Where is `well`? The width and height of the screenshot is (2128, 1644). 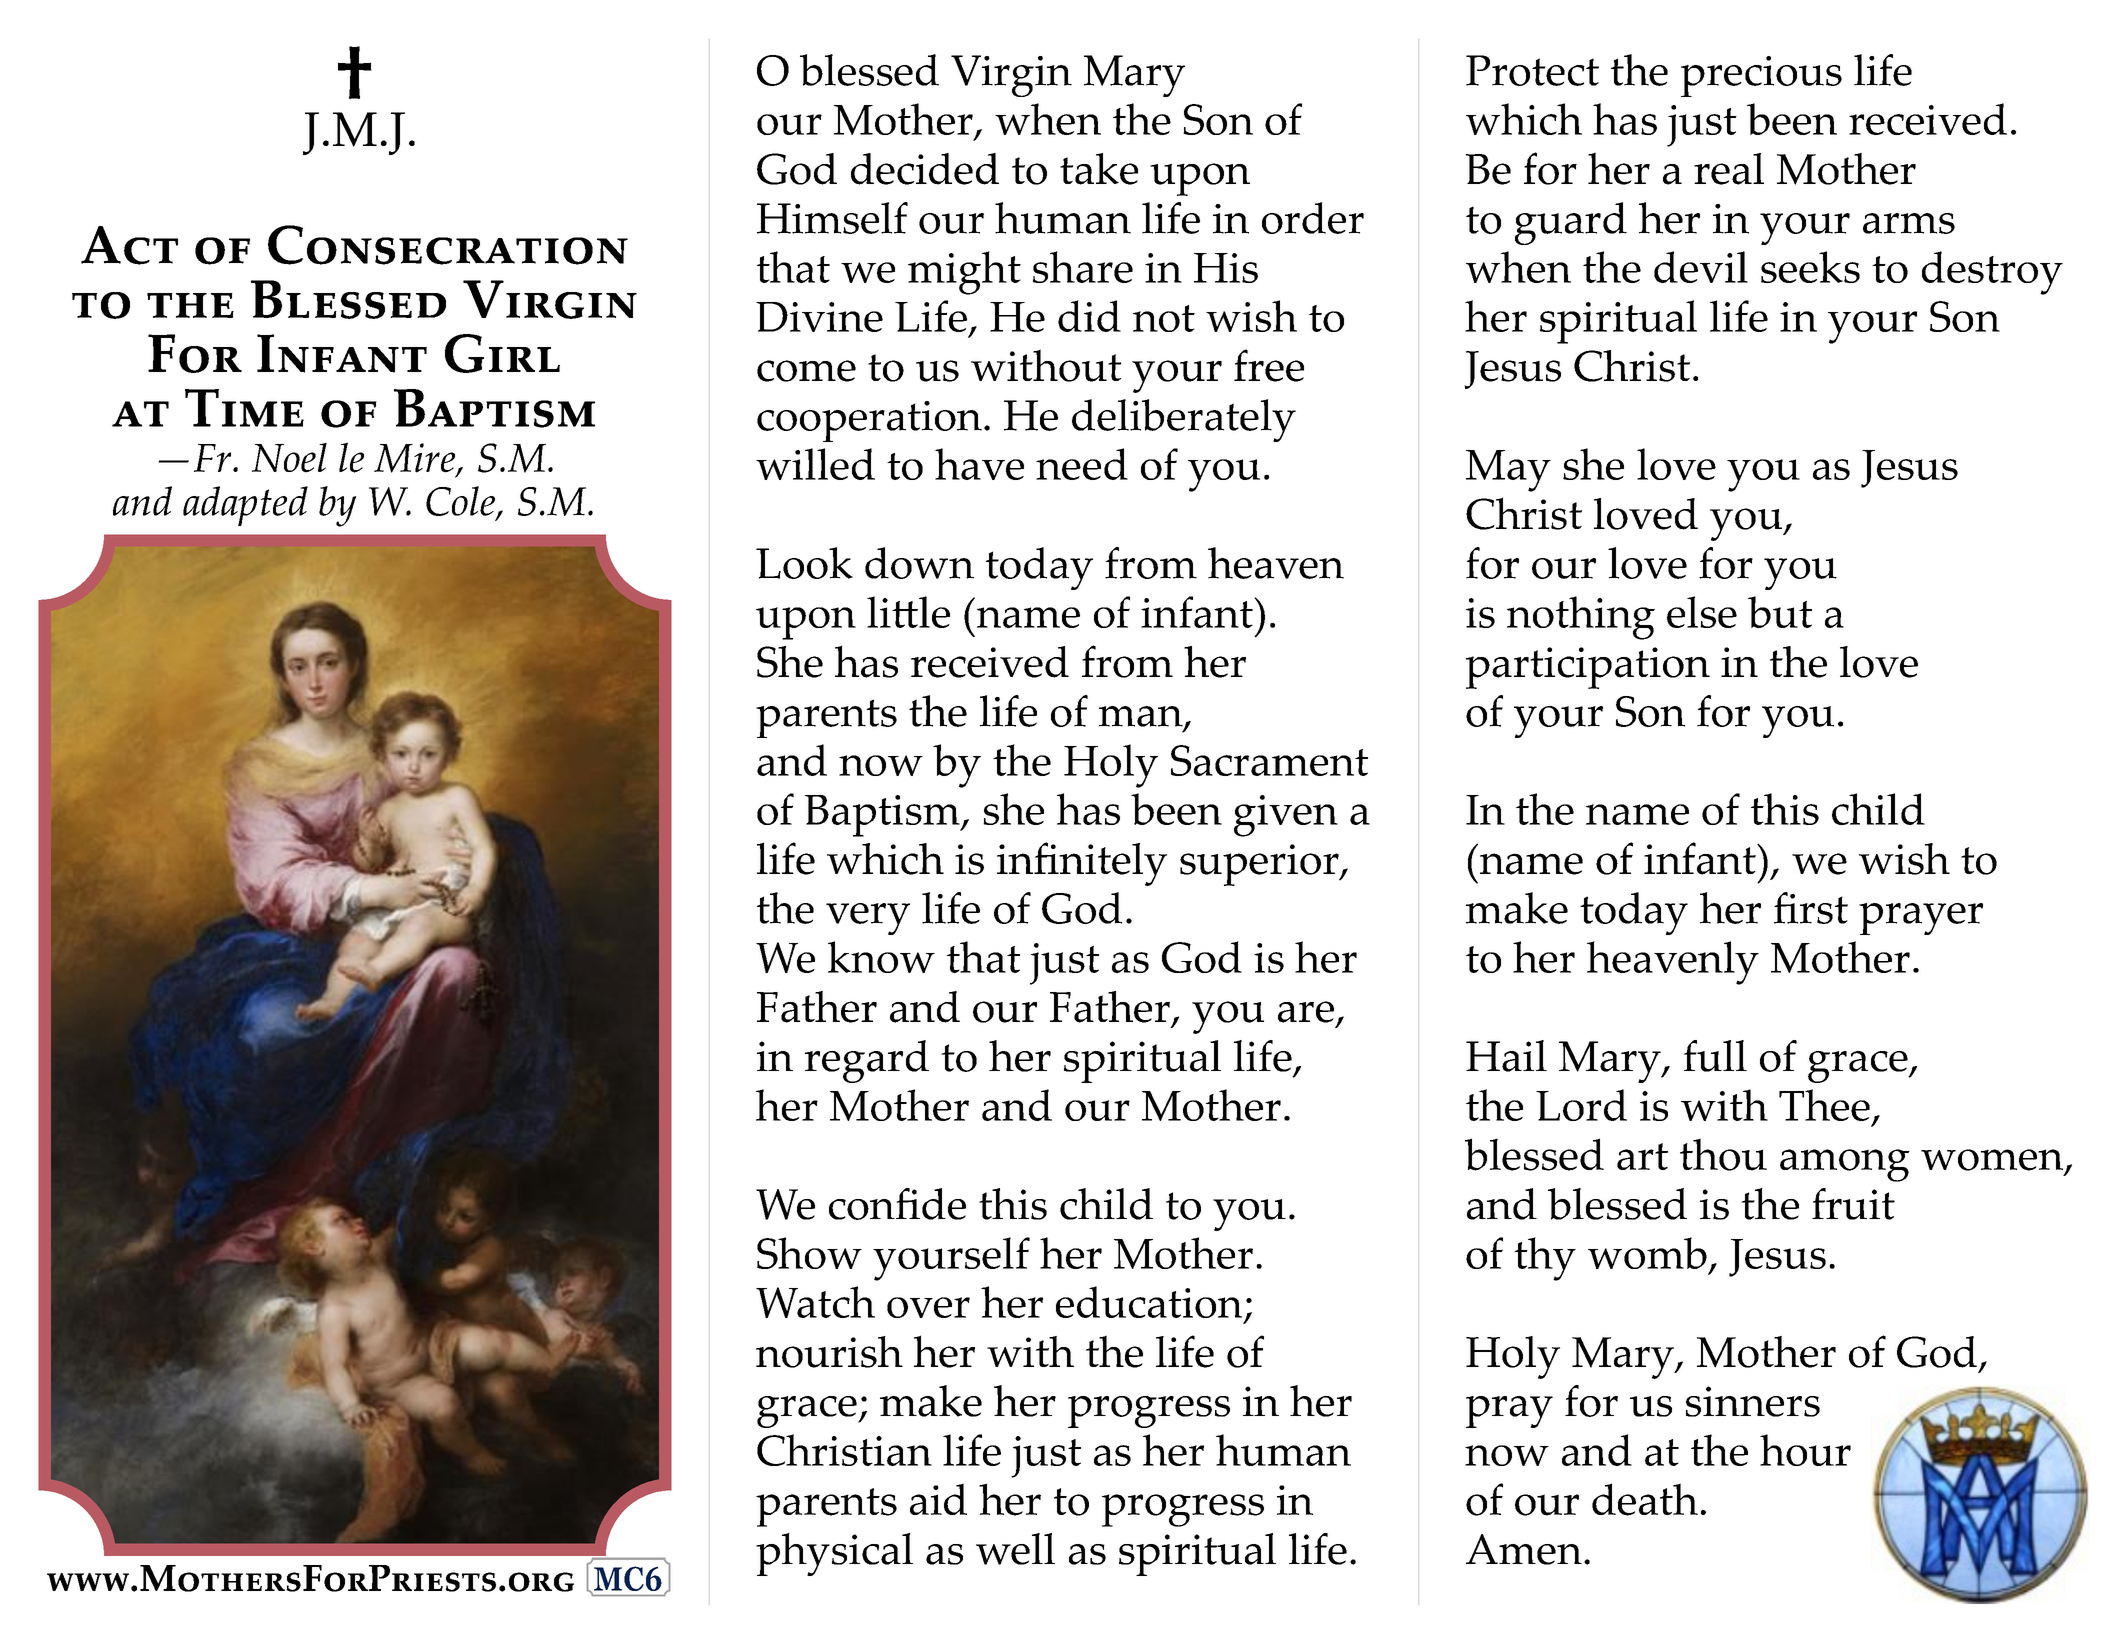
well is located at coordinates (1015, 1549).
